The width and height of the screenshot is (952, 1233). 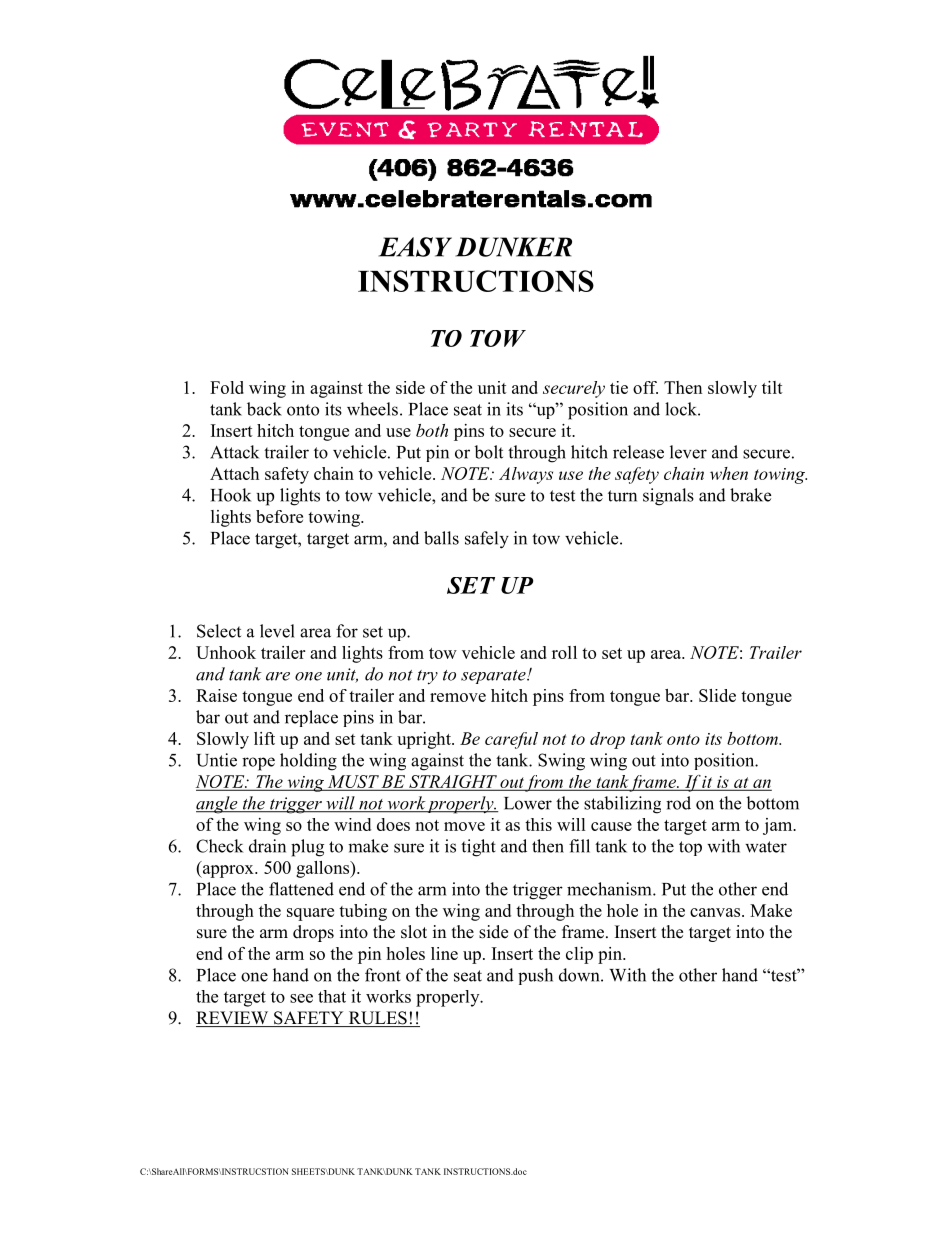 What do you see at coordinates (535, 976) in the screenshot?
I see `push` at bounding box center [535, 976].
